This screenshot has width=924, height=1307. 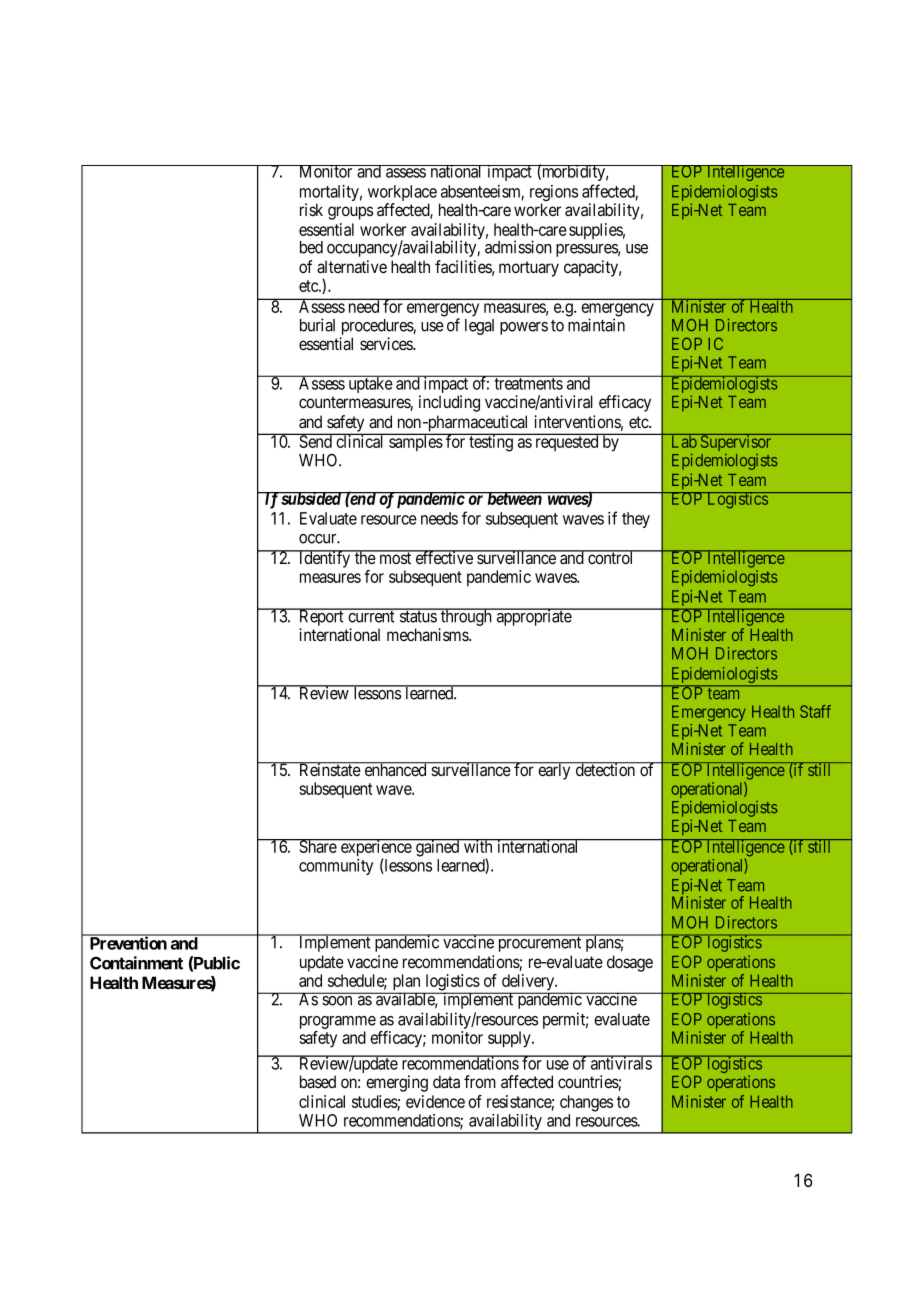 I want to click on regions, so click(x=554, y=194).
